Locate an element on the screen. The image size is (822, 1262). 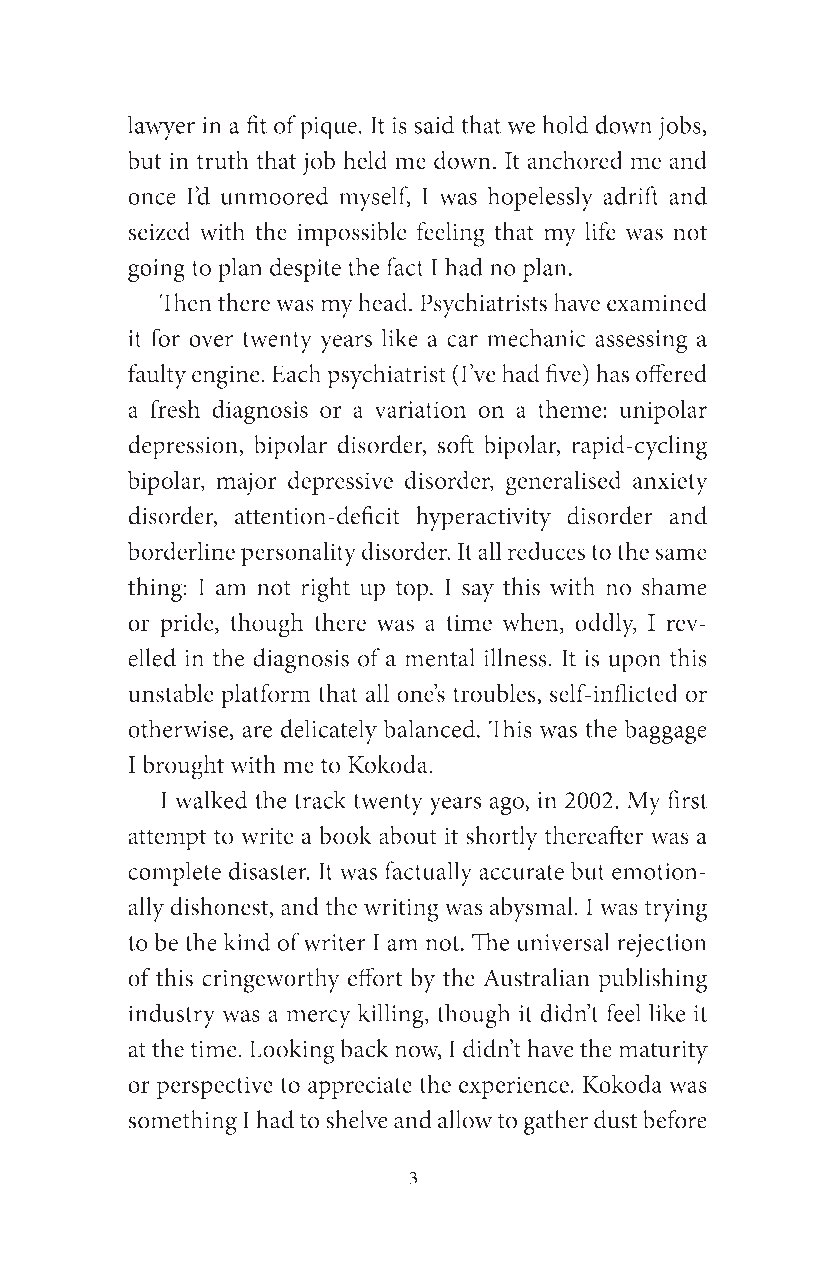
adrift is located at coordinates (631, 195).
